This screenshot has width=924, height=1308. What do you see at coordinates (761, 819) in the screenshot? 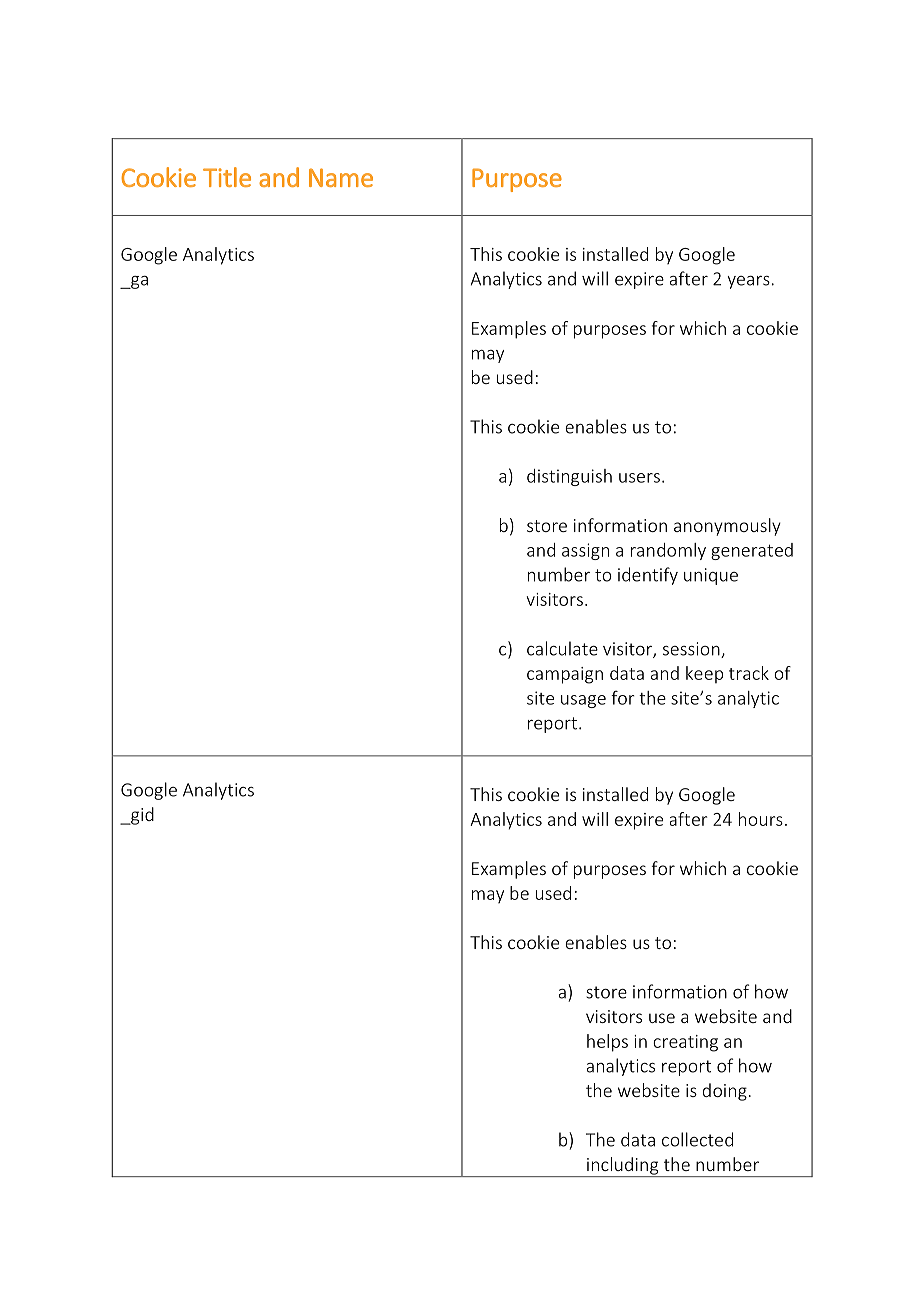
I see `hours` at bounding box center [761, 819].
